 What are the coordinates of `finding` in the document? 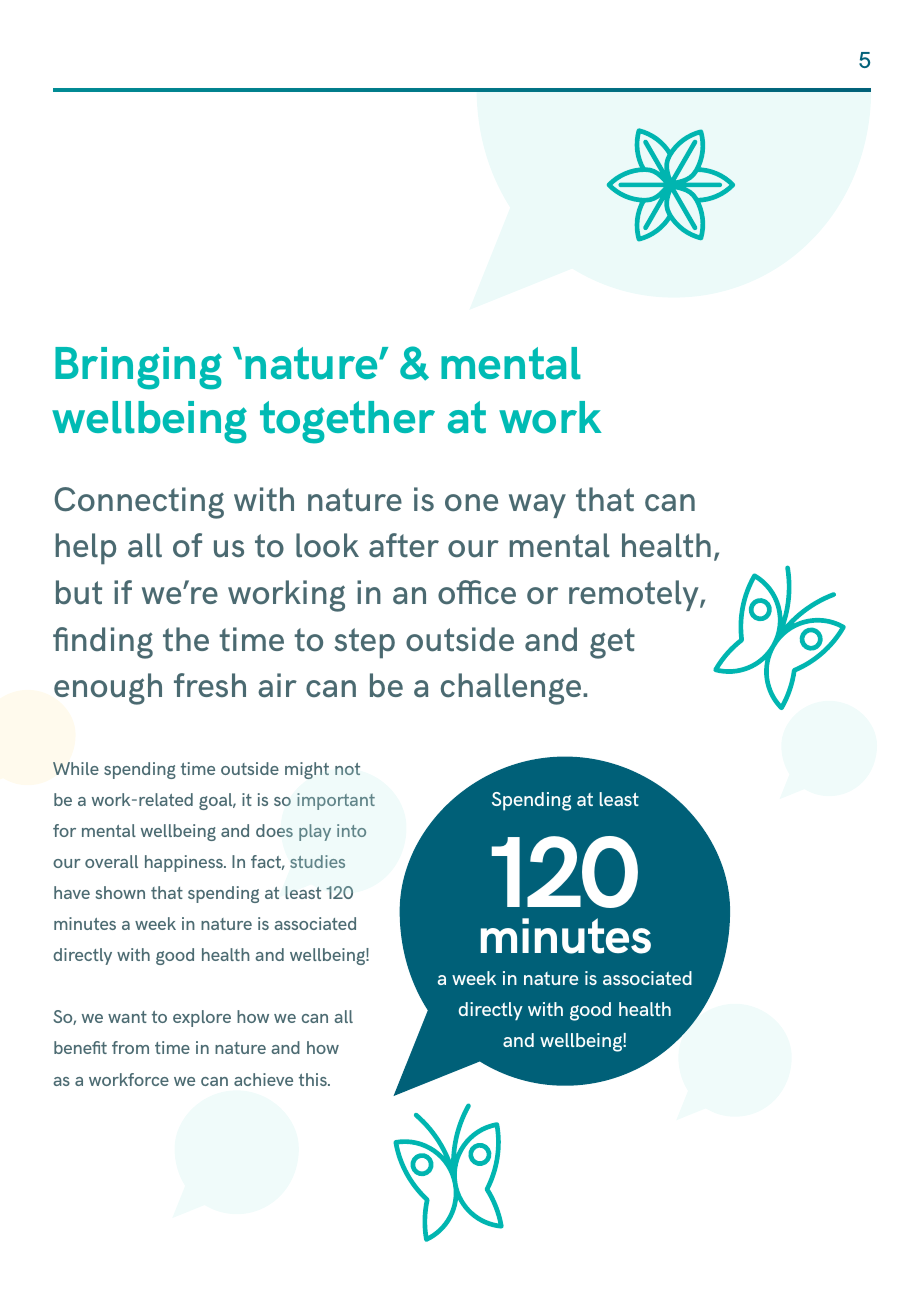 It's located at (103, 643).
